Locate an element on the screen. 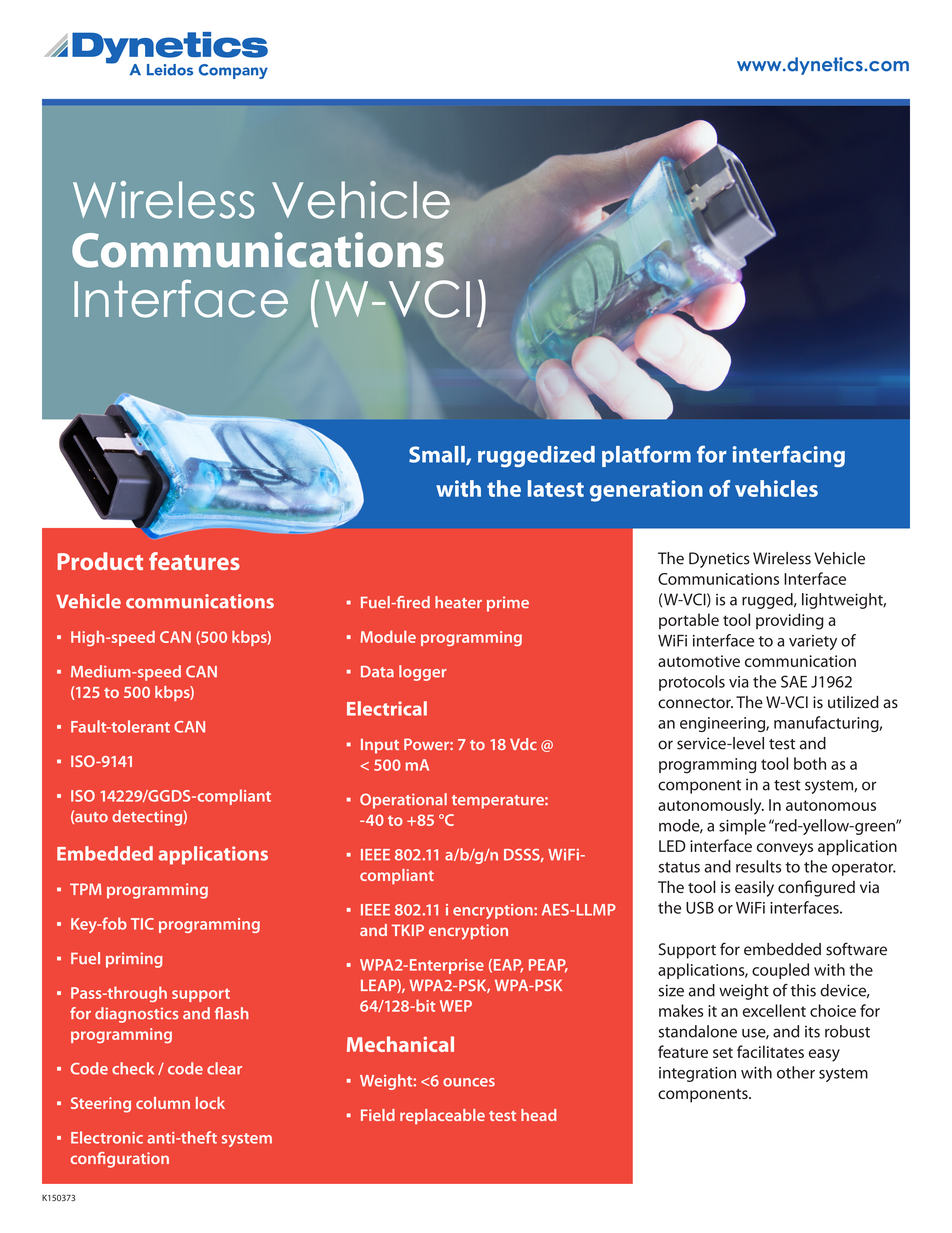 This screenshot has height=1233, width=952. logger is located at coordinates (423, 673).
